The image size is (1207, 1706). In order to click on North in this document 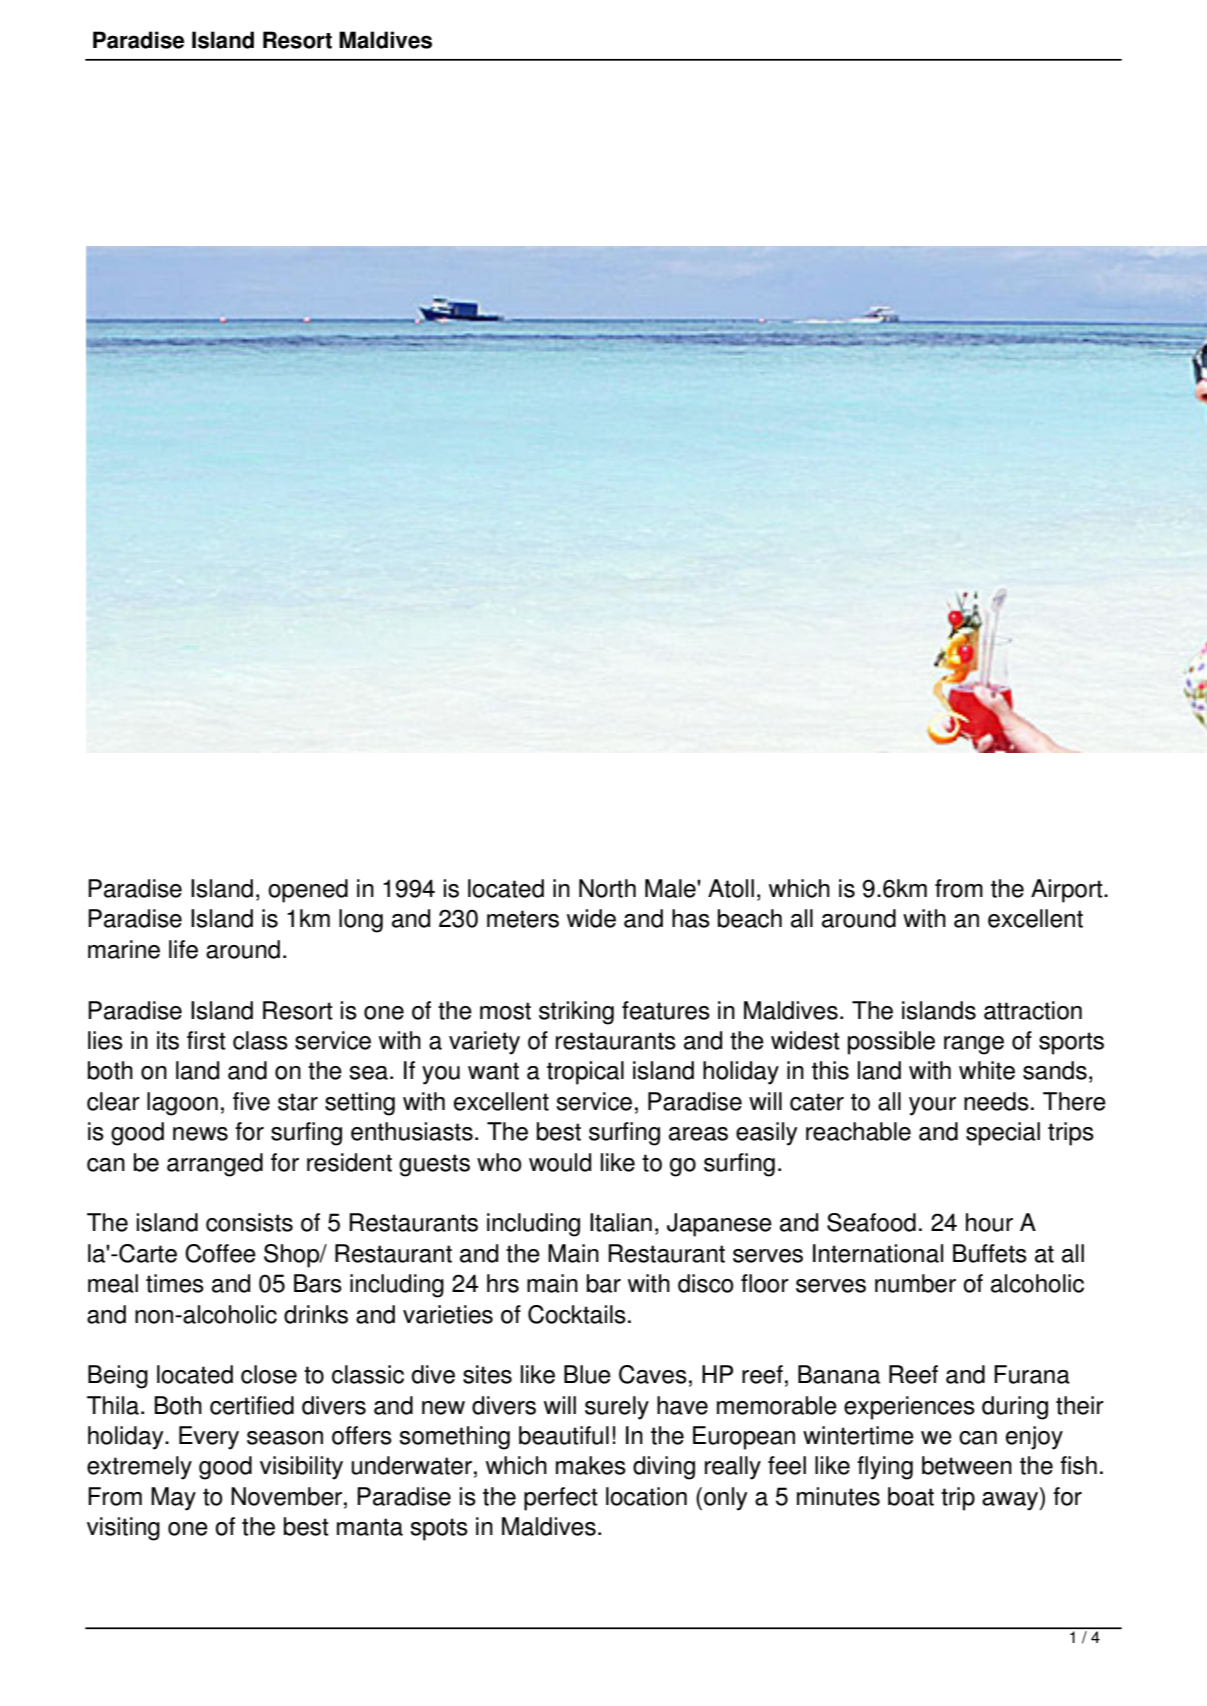, I will do `click(607, 888)`.
